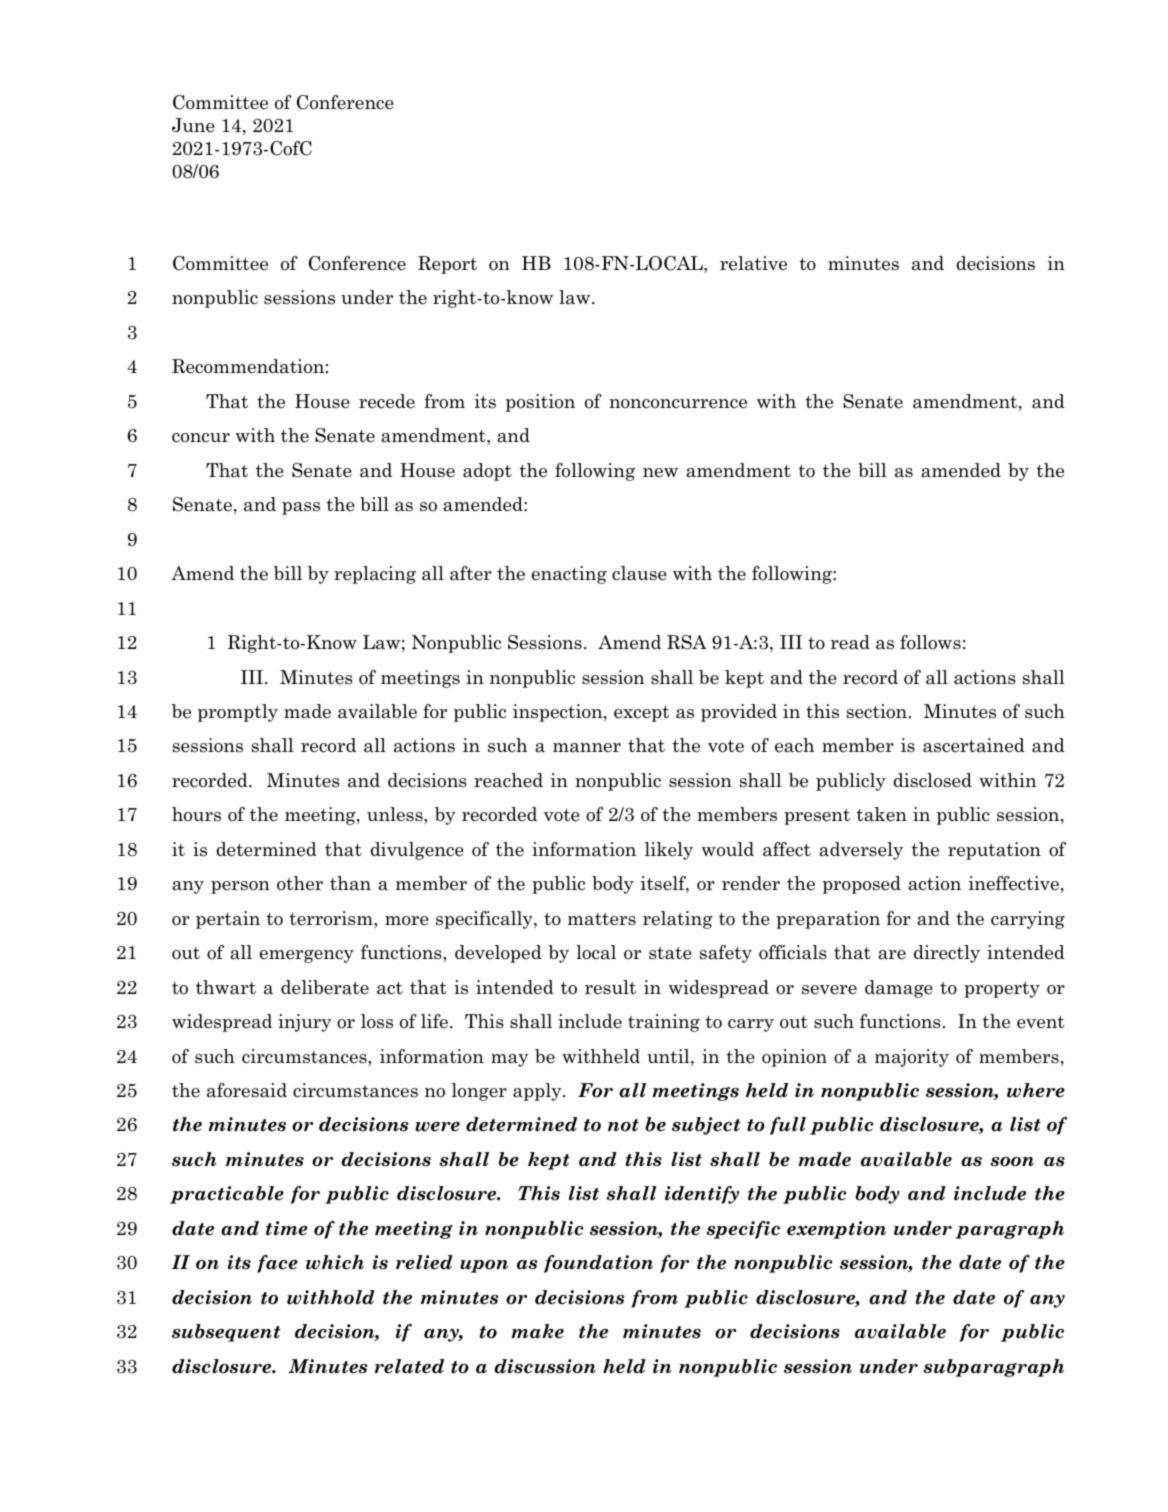 The width and height of the page is (1168, 1512). I want to click on make, so click(537, 1331).
